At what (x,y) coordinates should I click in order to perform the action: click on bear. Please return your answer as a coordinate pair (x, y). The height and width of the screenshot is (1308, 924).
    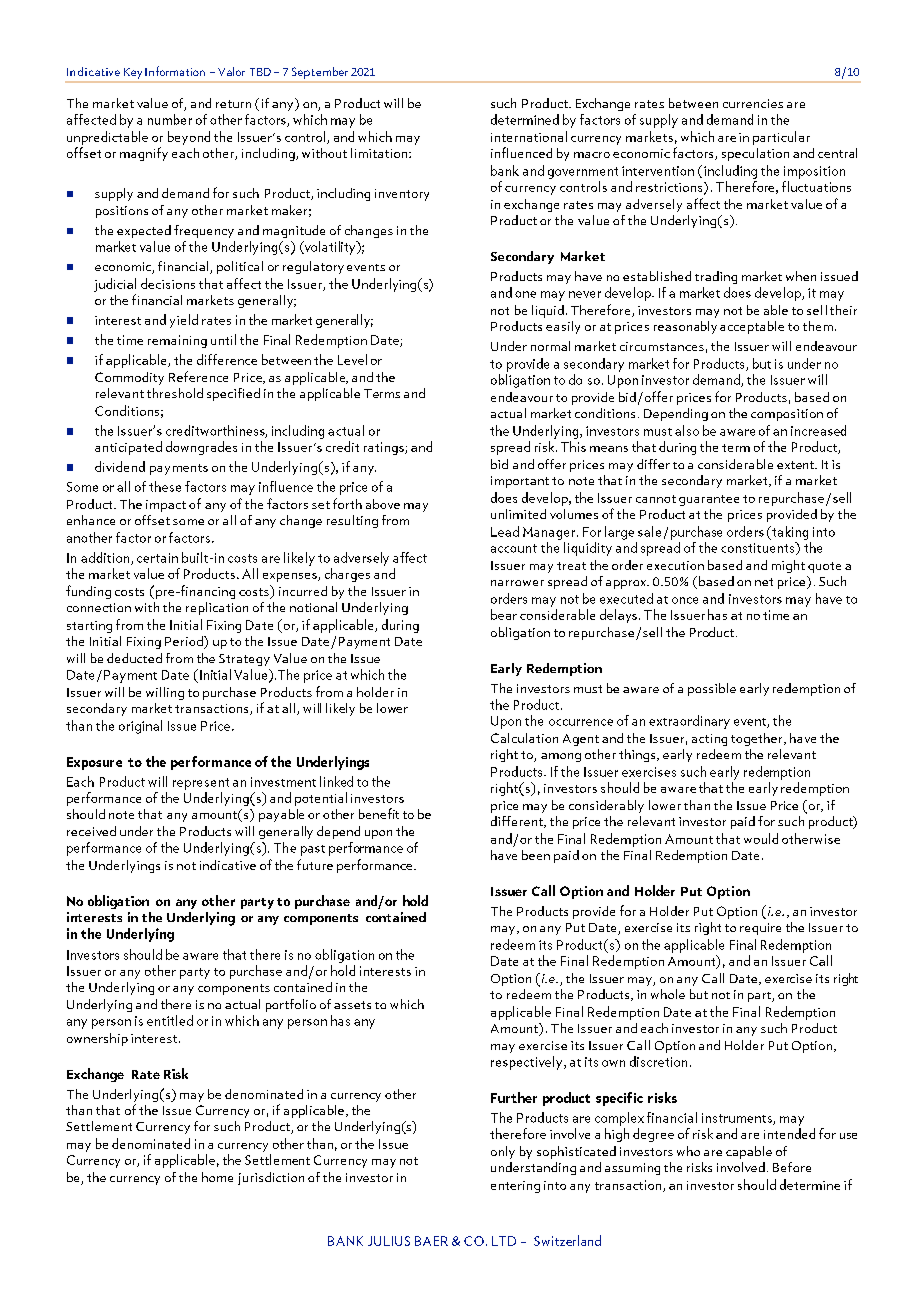
    Looking at the image, I should click on (504, 614).
